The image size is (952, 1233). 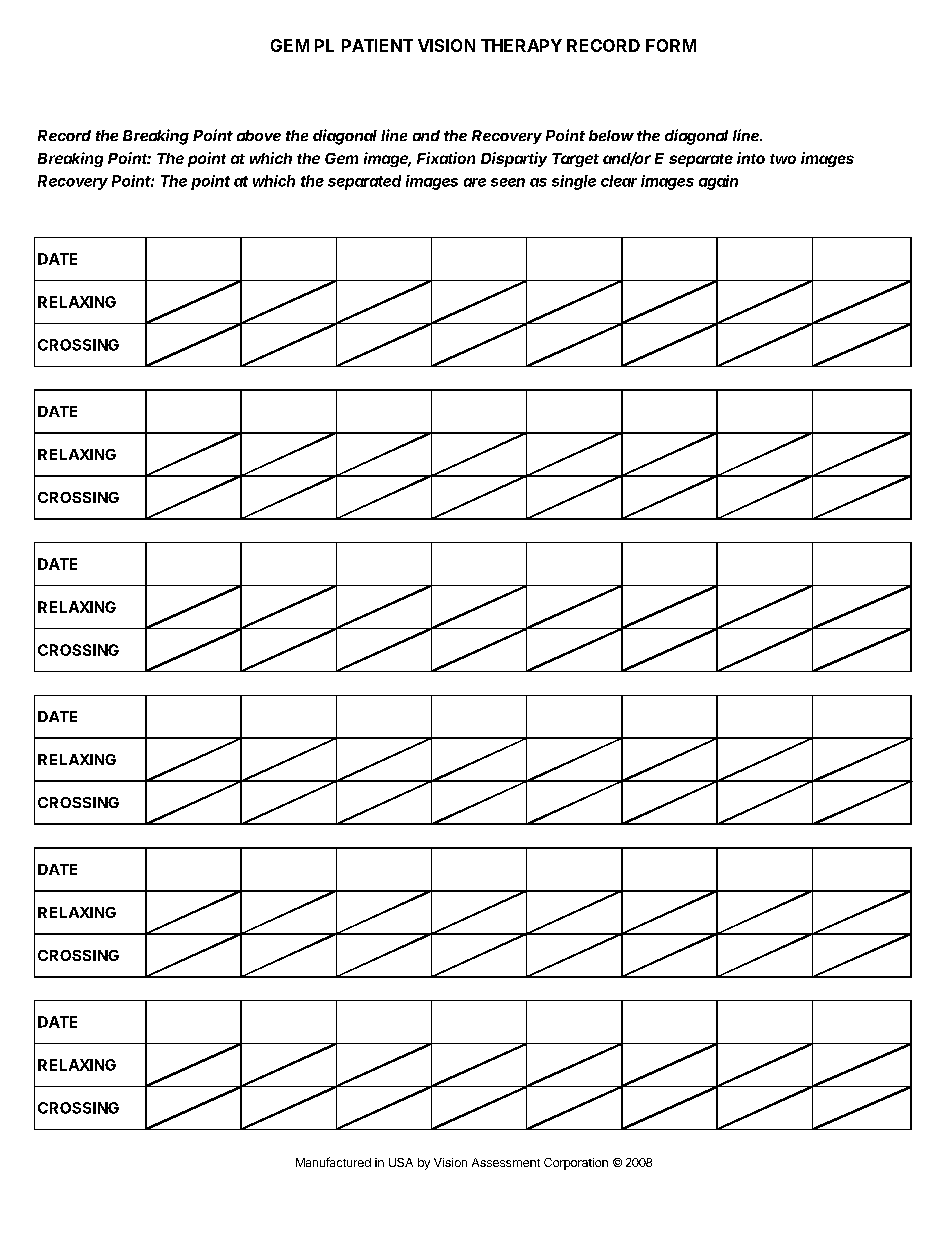 What do you see at coordinates (671, 45) in the page?
I see `FORM` at bounding box center [671, 45].
